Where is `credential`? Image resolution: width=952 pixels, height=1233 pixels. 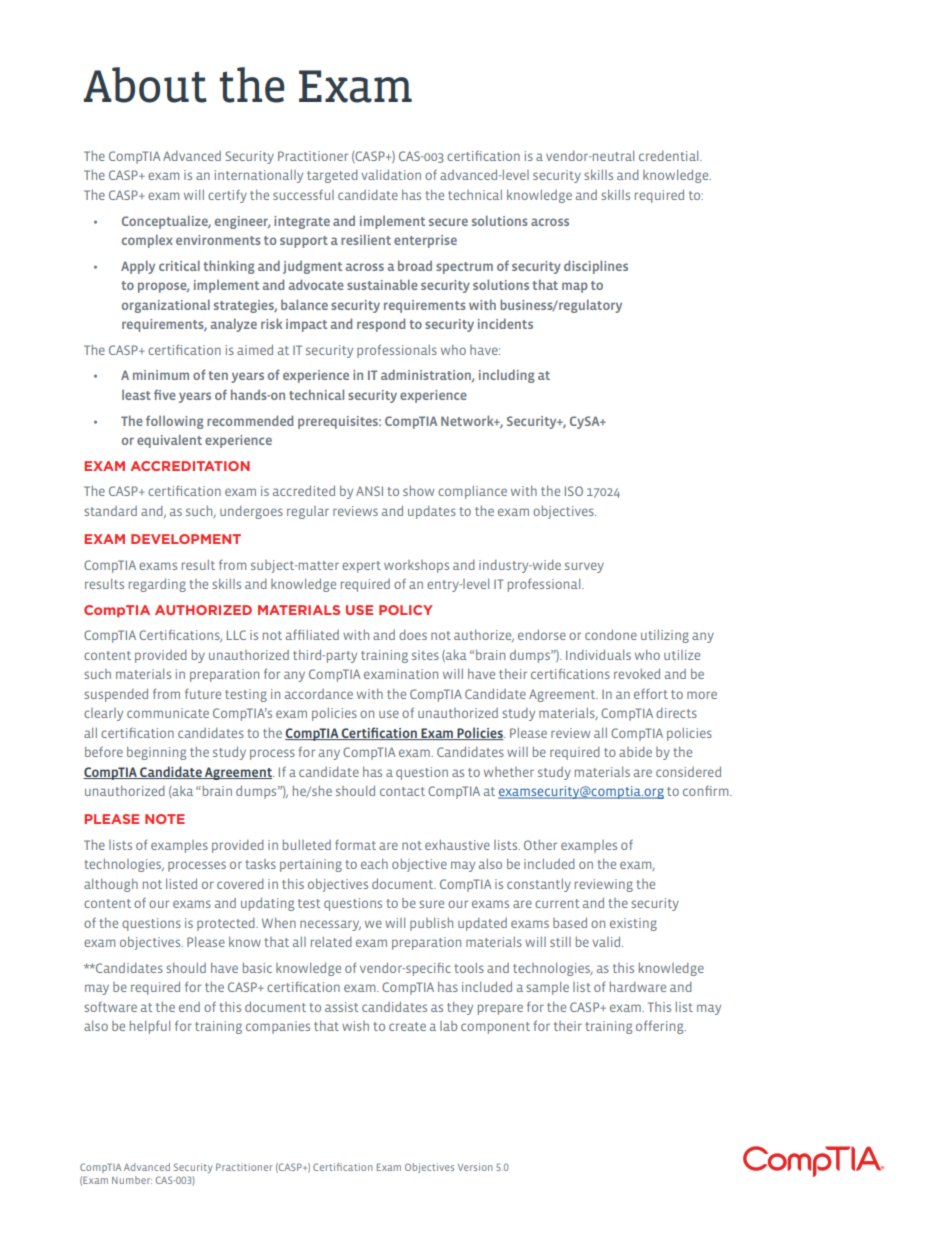
credential is located at coordinates (670, 156).
